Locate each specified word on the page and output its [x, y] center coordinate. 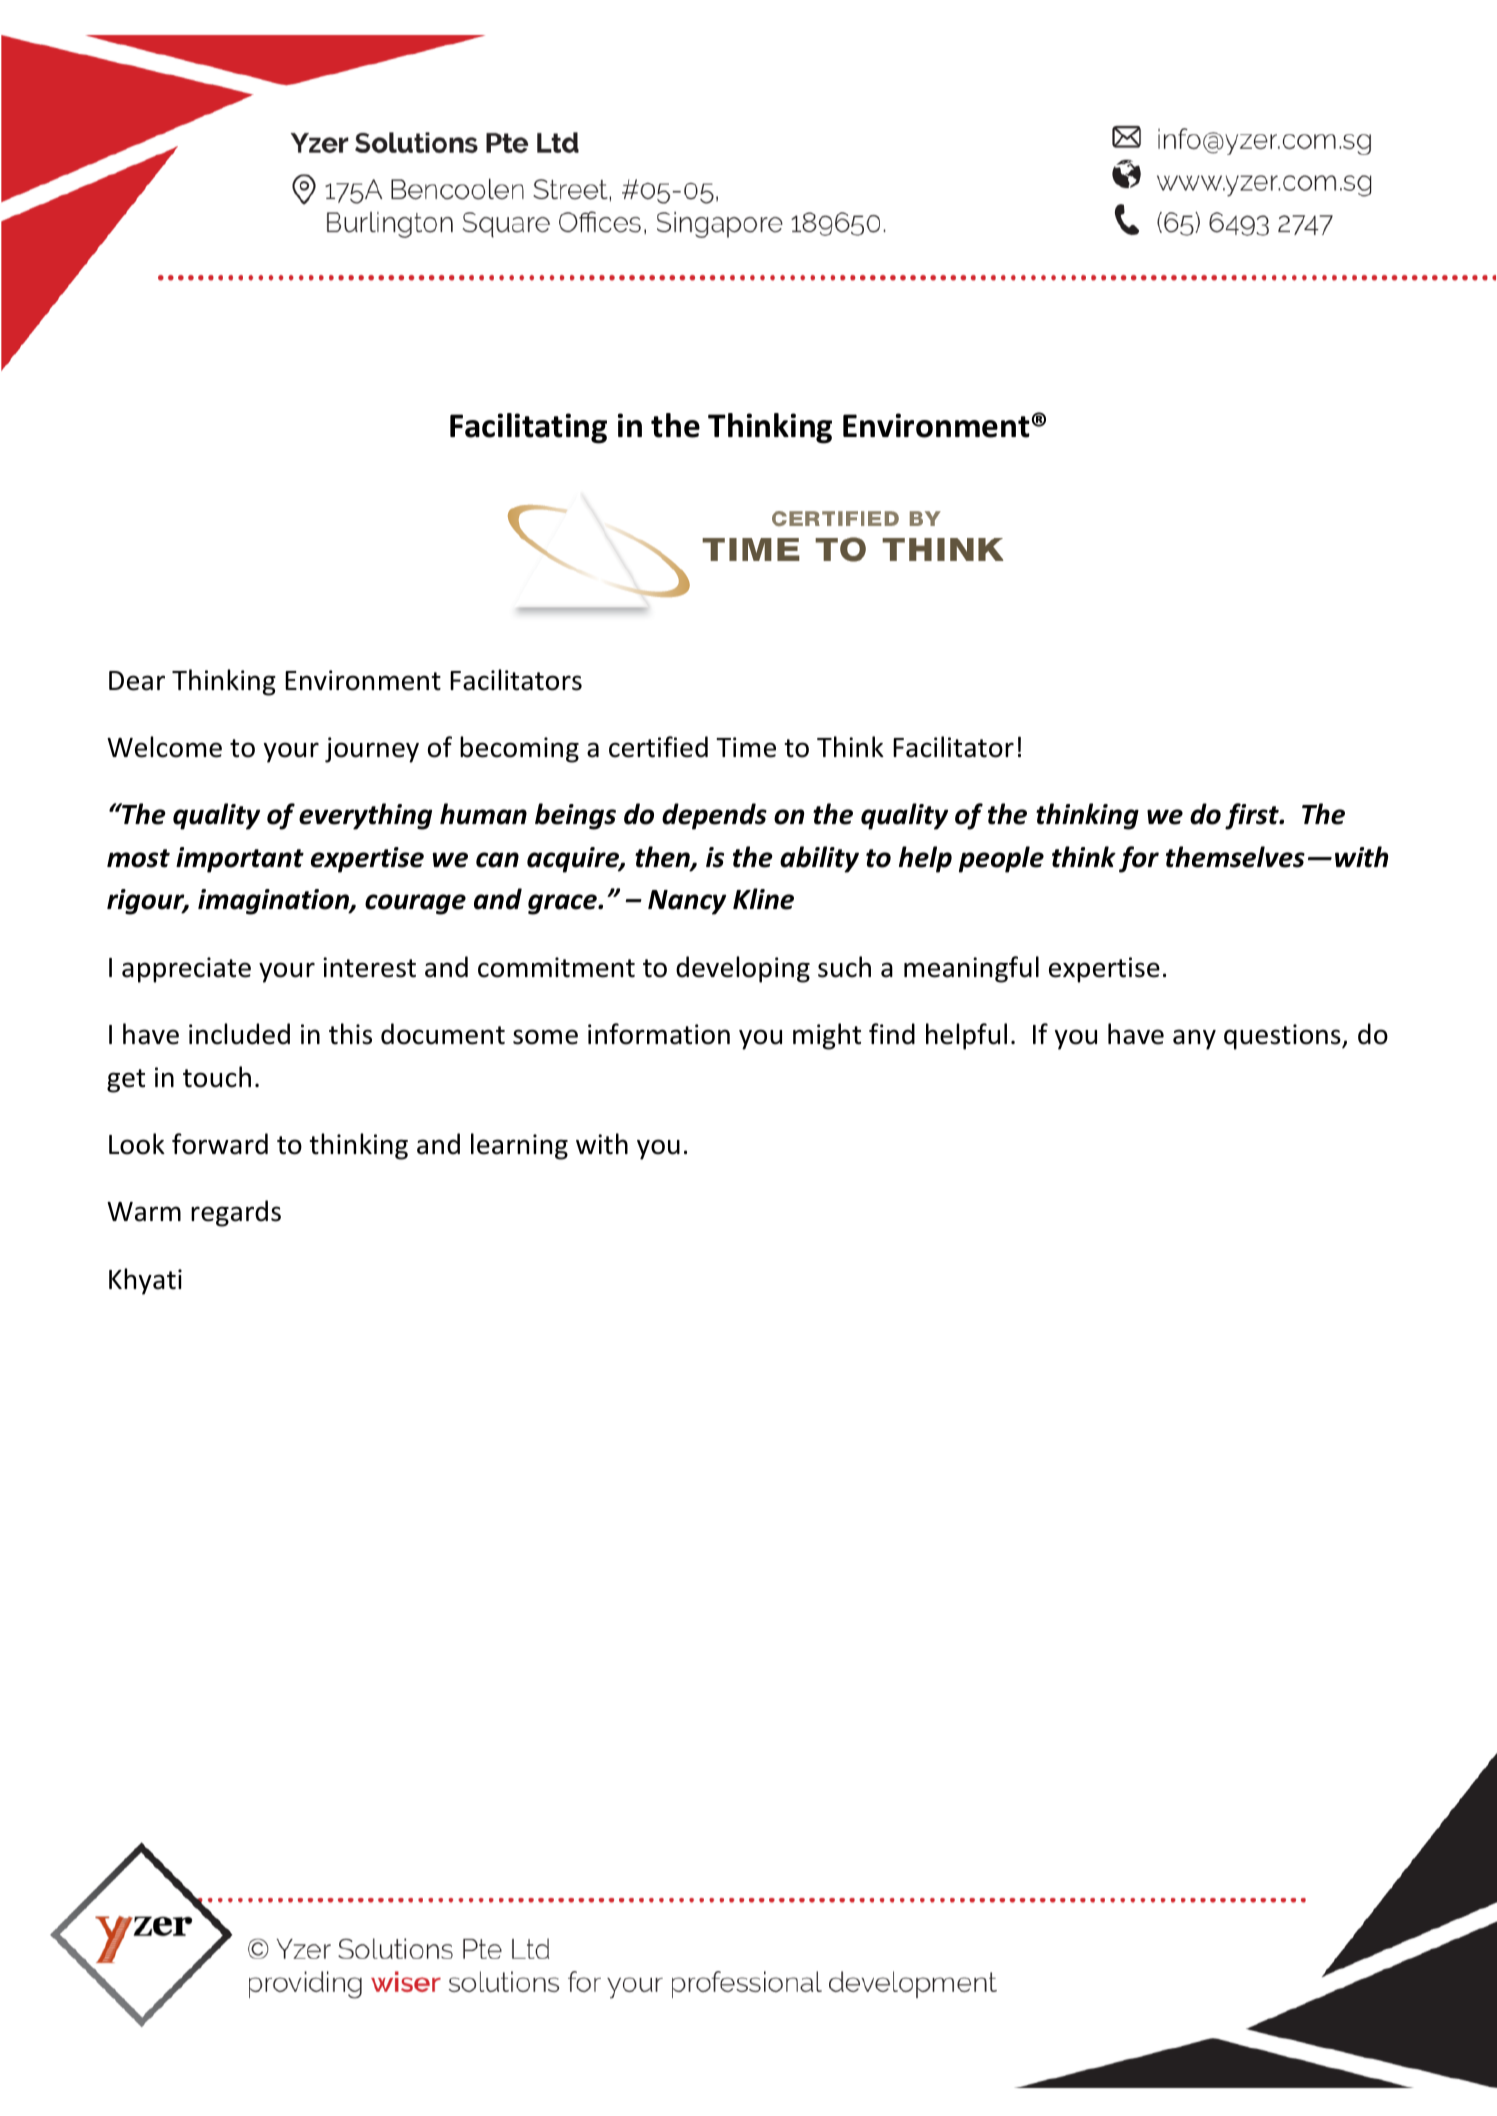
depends [714, 816]
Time [746, 747]
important [240, 860]
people [1001, 859]
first [1253, 816]
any [1194, 1039]
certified [658, 747]
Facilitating [528, 428]
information [659, 1034]
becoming [519, 749]
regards [236, 1213]
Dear [137, 681]
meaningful [971, 969]
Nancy [687, 902]
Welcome [164, 747]
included [239, 1034]
